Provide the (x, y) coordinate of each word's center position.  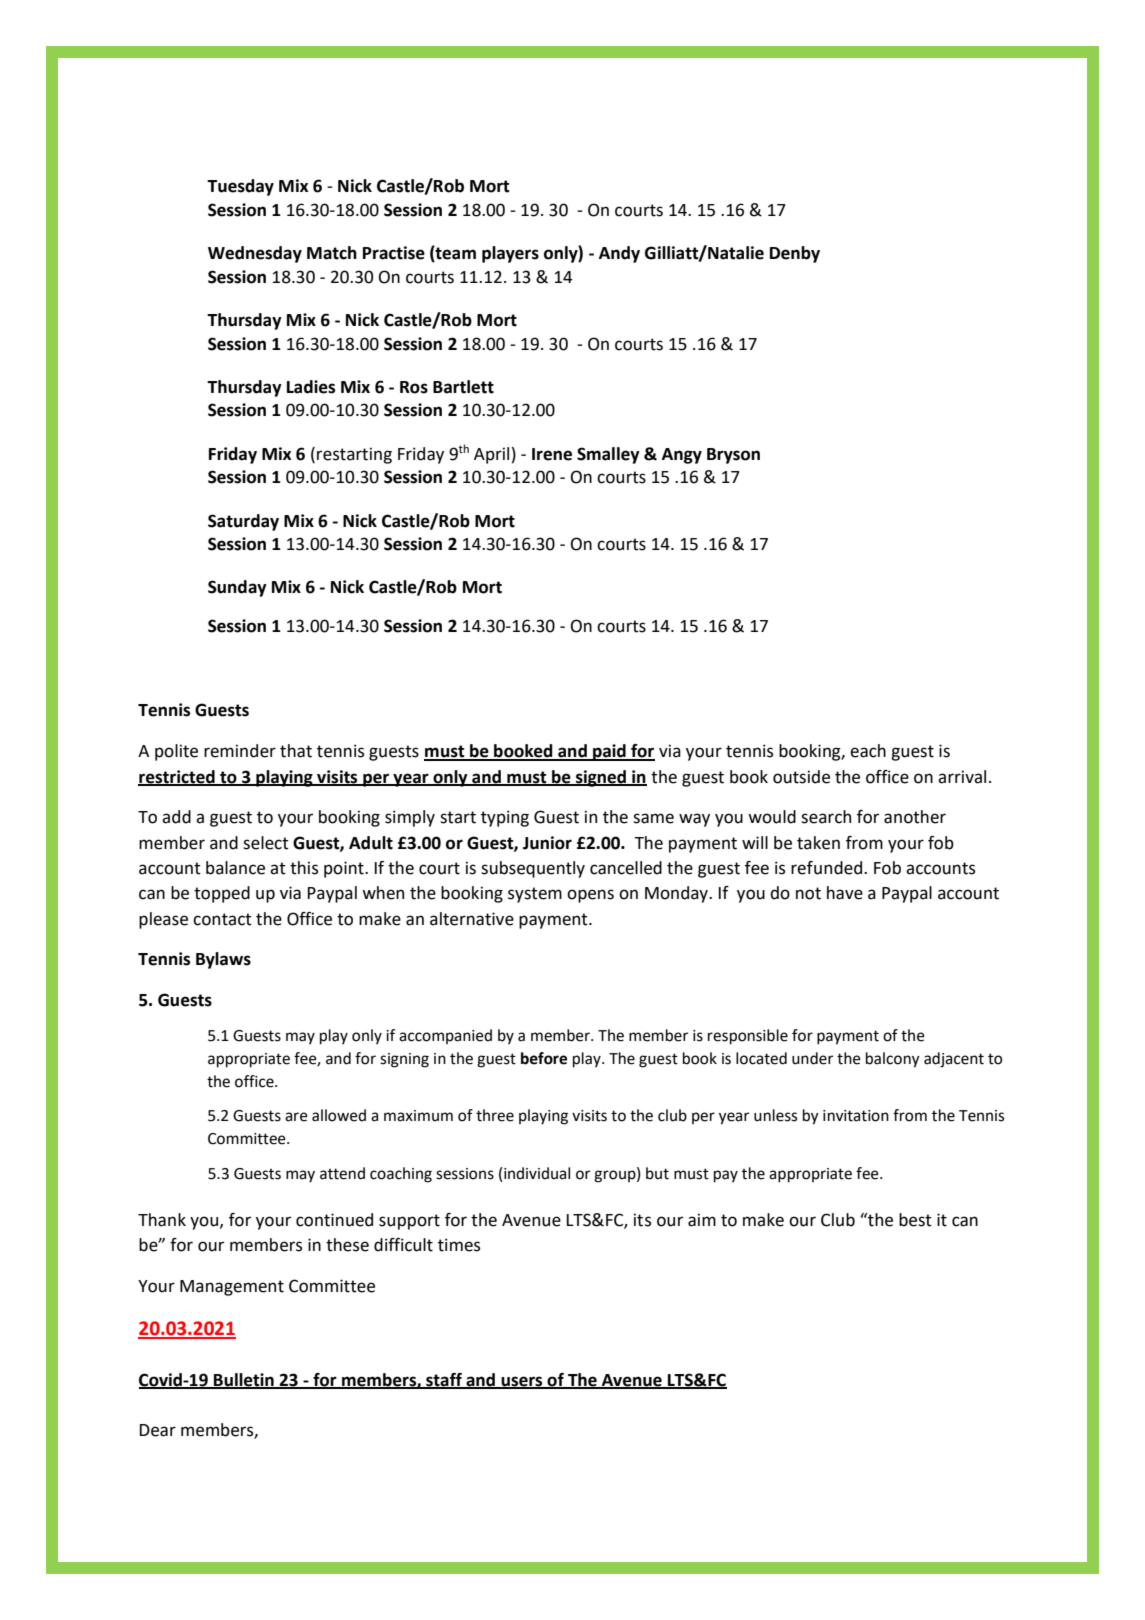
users (522, 1382)
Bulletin (244, 1380)
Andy (619, 254)
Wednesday (255, 254)
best (915, 1220)
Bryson (733, 456)
